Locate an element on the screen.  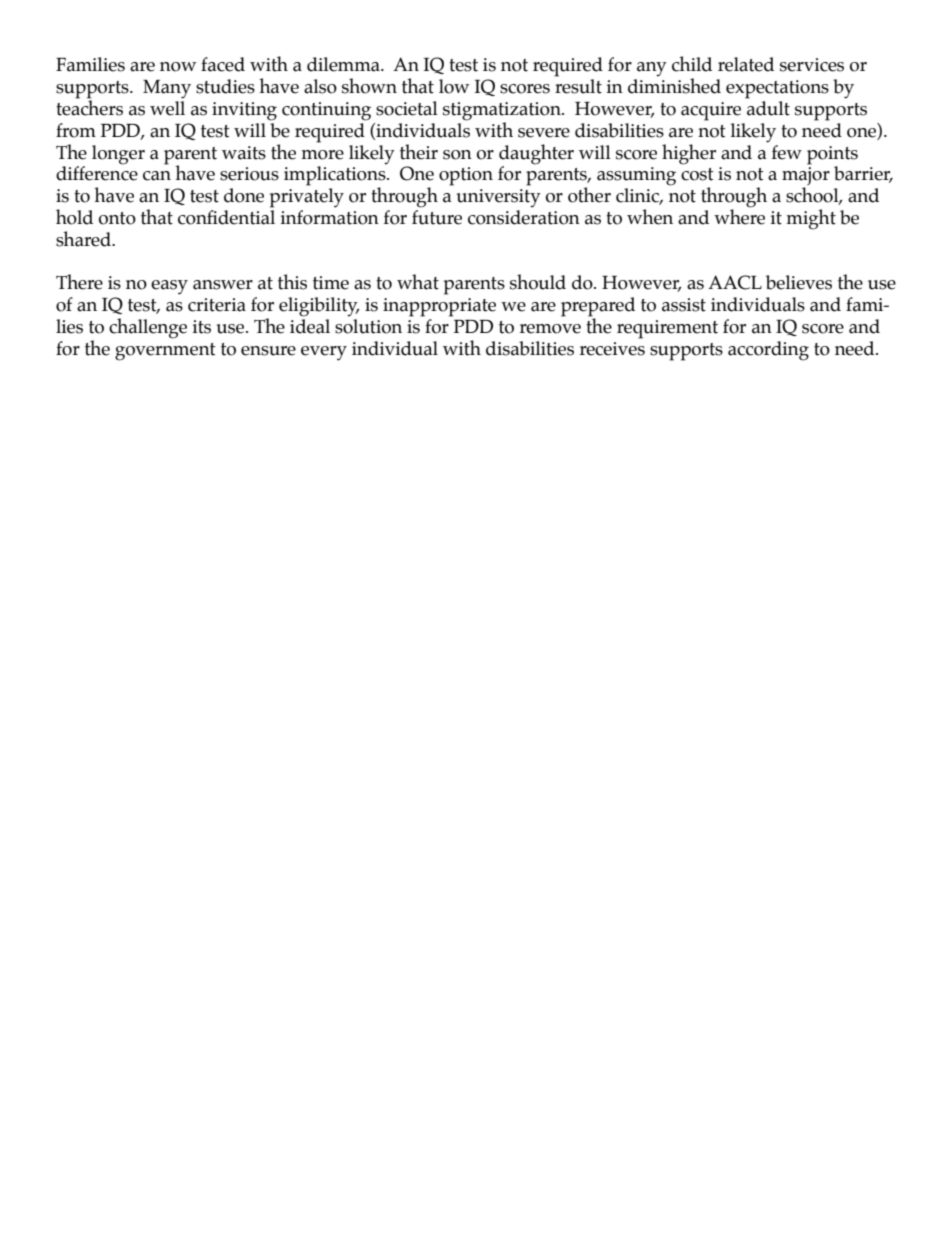
longer is located at coordinates (118, 155).
